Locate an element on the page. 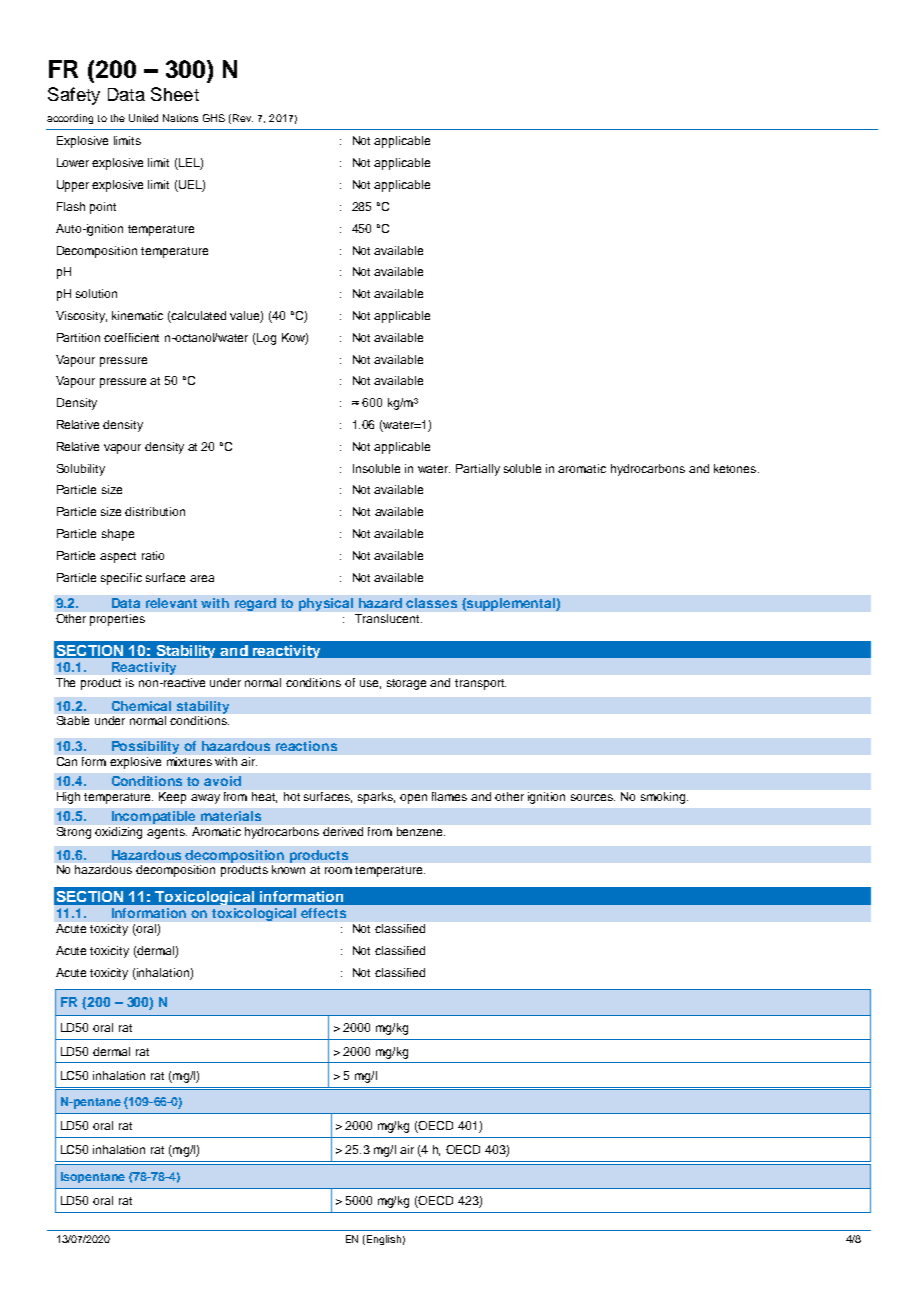  distribution is located at coordinates (155, 511).
